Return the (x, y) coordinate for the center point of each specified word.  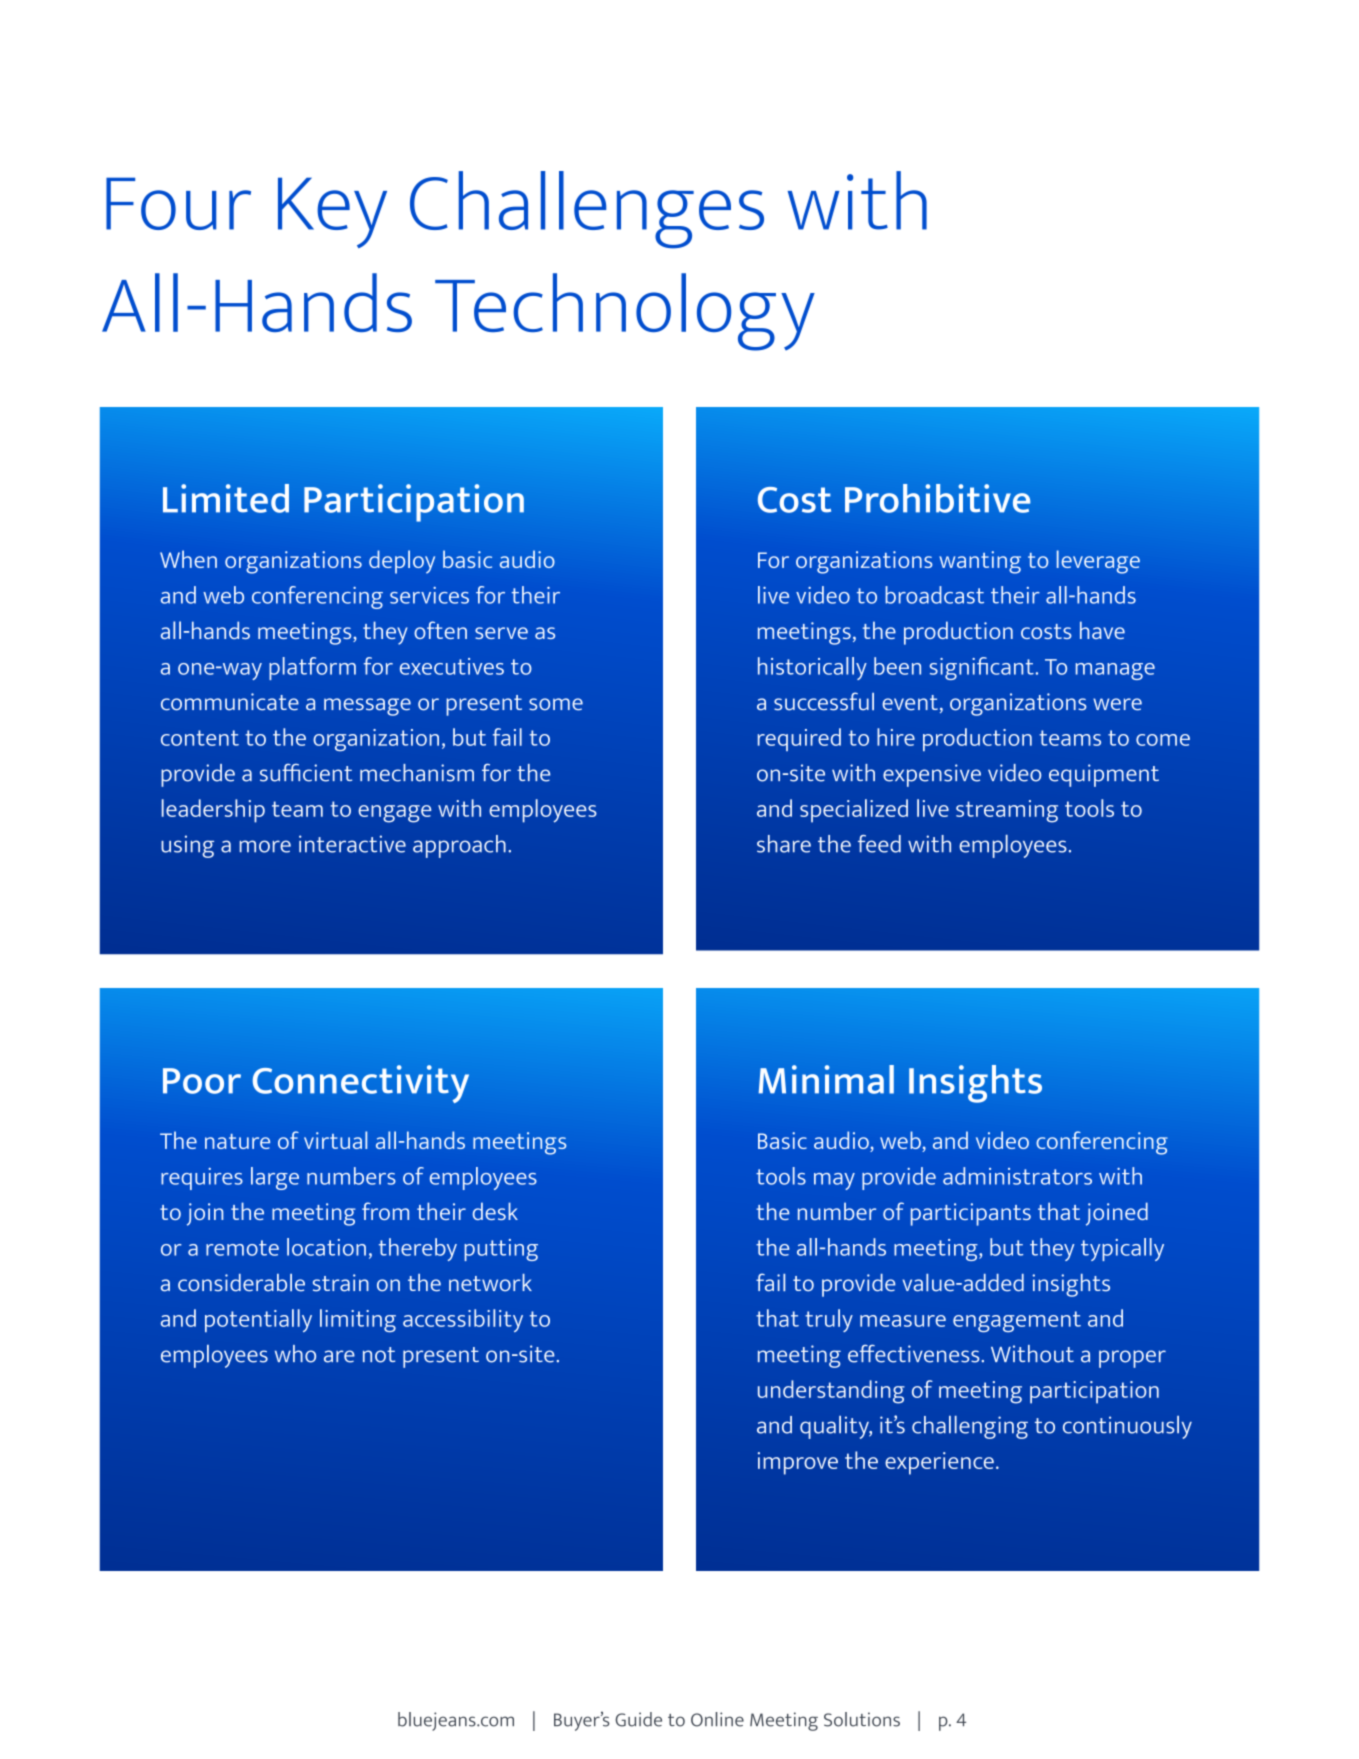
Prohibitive (937, 498)
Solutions (862, 1719)
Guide (638, 1719)
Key (332, 212)
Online (717, 1719)
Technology (625, 312)
